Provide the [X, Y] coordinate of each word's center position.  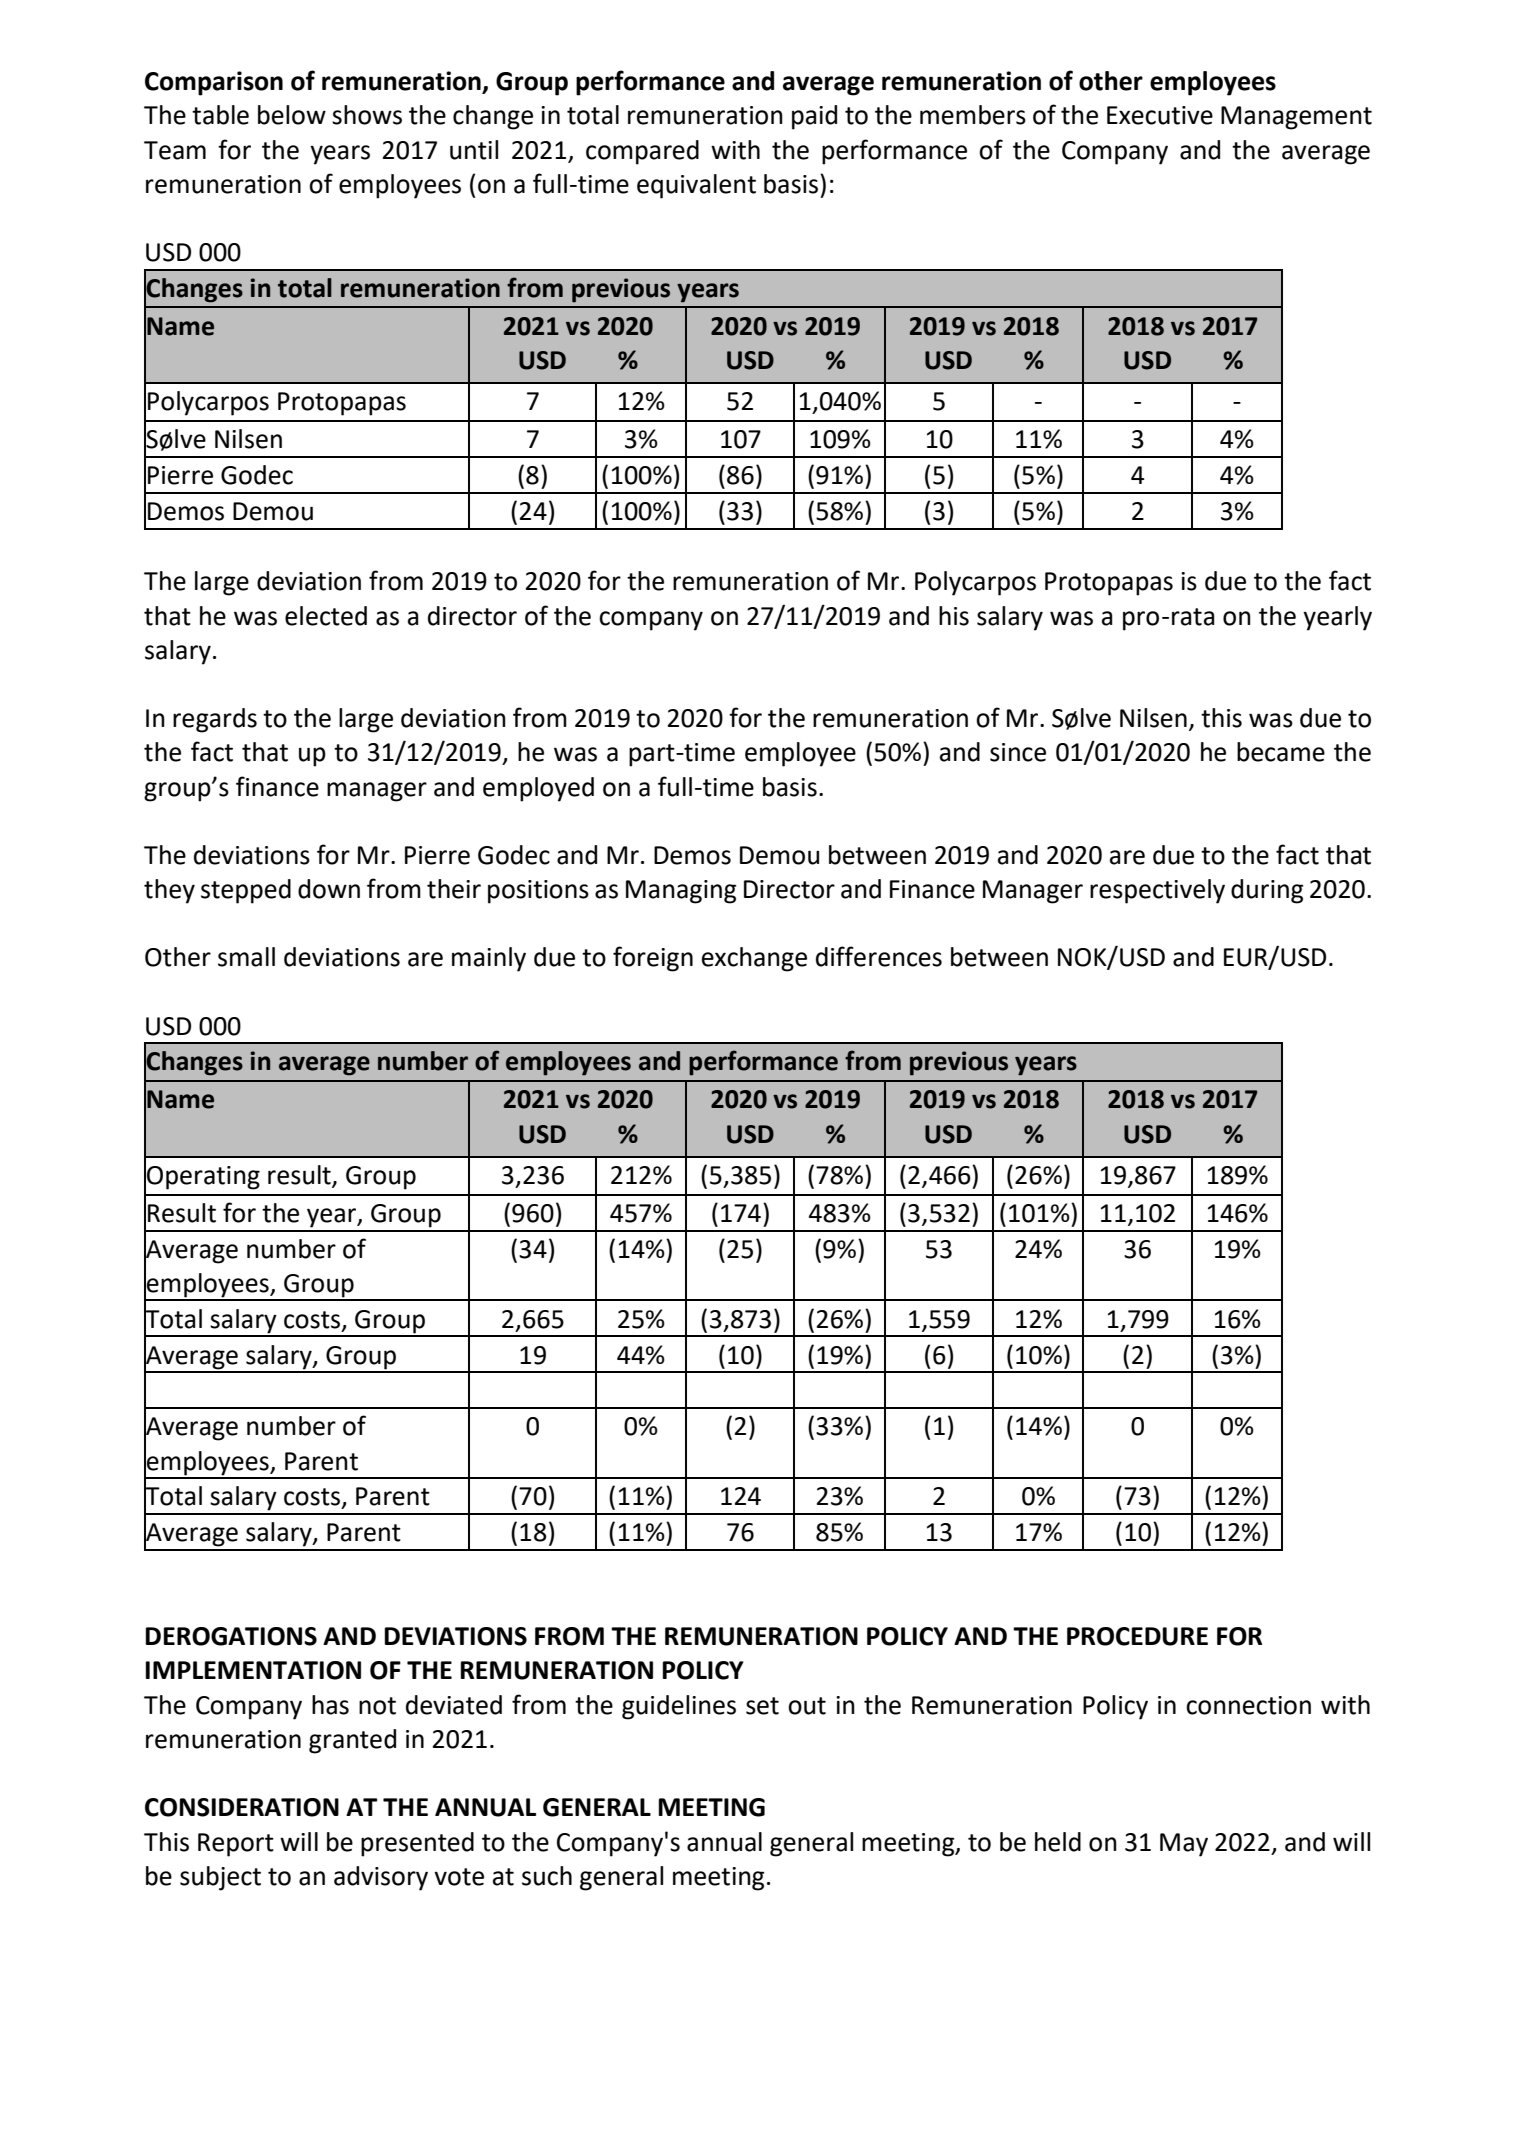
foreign [653, 959]
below [292, 115]
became [1281, 752]
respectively [1157, 891]
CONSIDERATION [242, 1807]
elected [326, 616]
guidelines [679, 1707]
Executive [1160, 115]
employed [538, 789]
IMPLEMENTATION [253, 1670]
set [762, 1706]
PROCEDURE [1137, 1636]
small [246, 957]
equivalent [696, 186]
